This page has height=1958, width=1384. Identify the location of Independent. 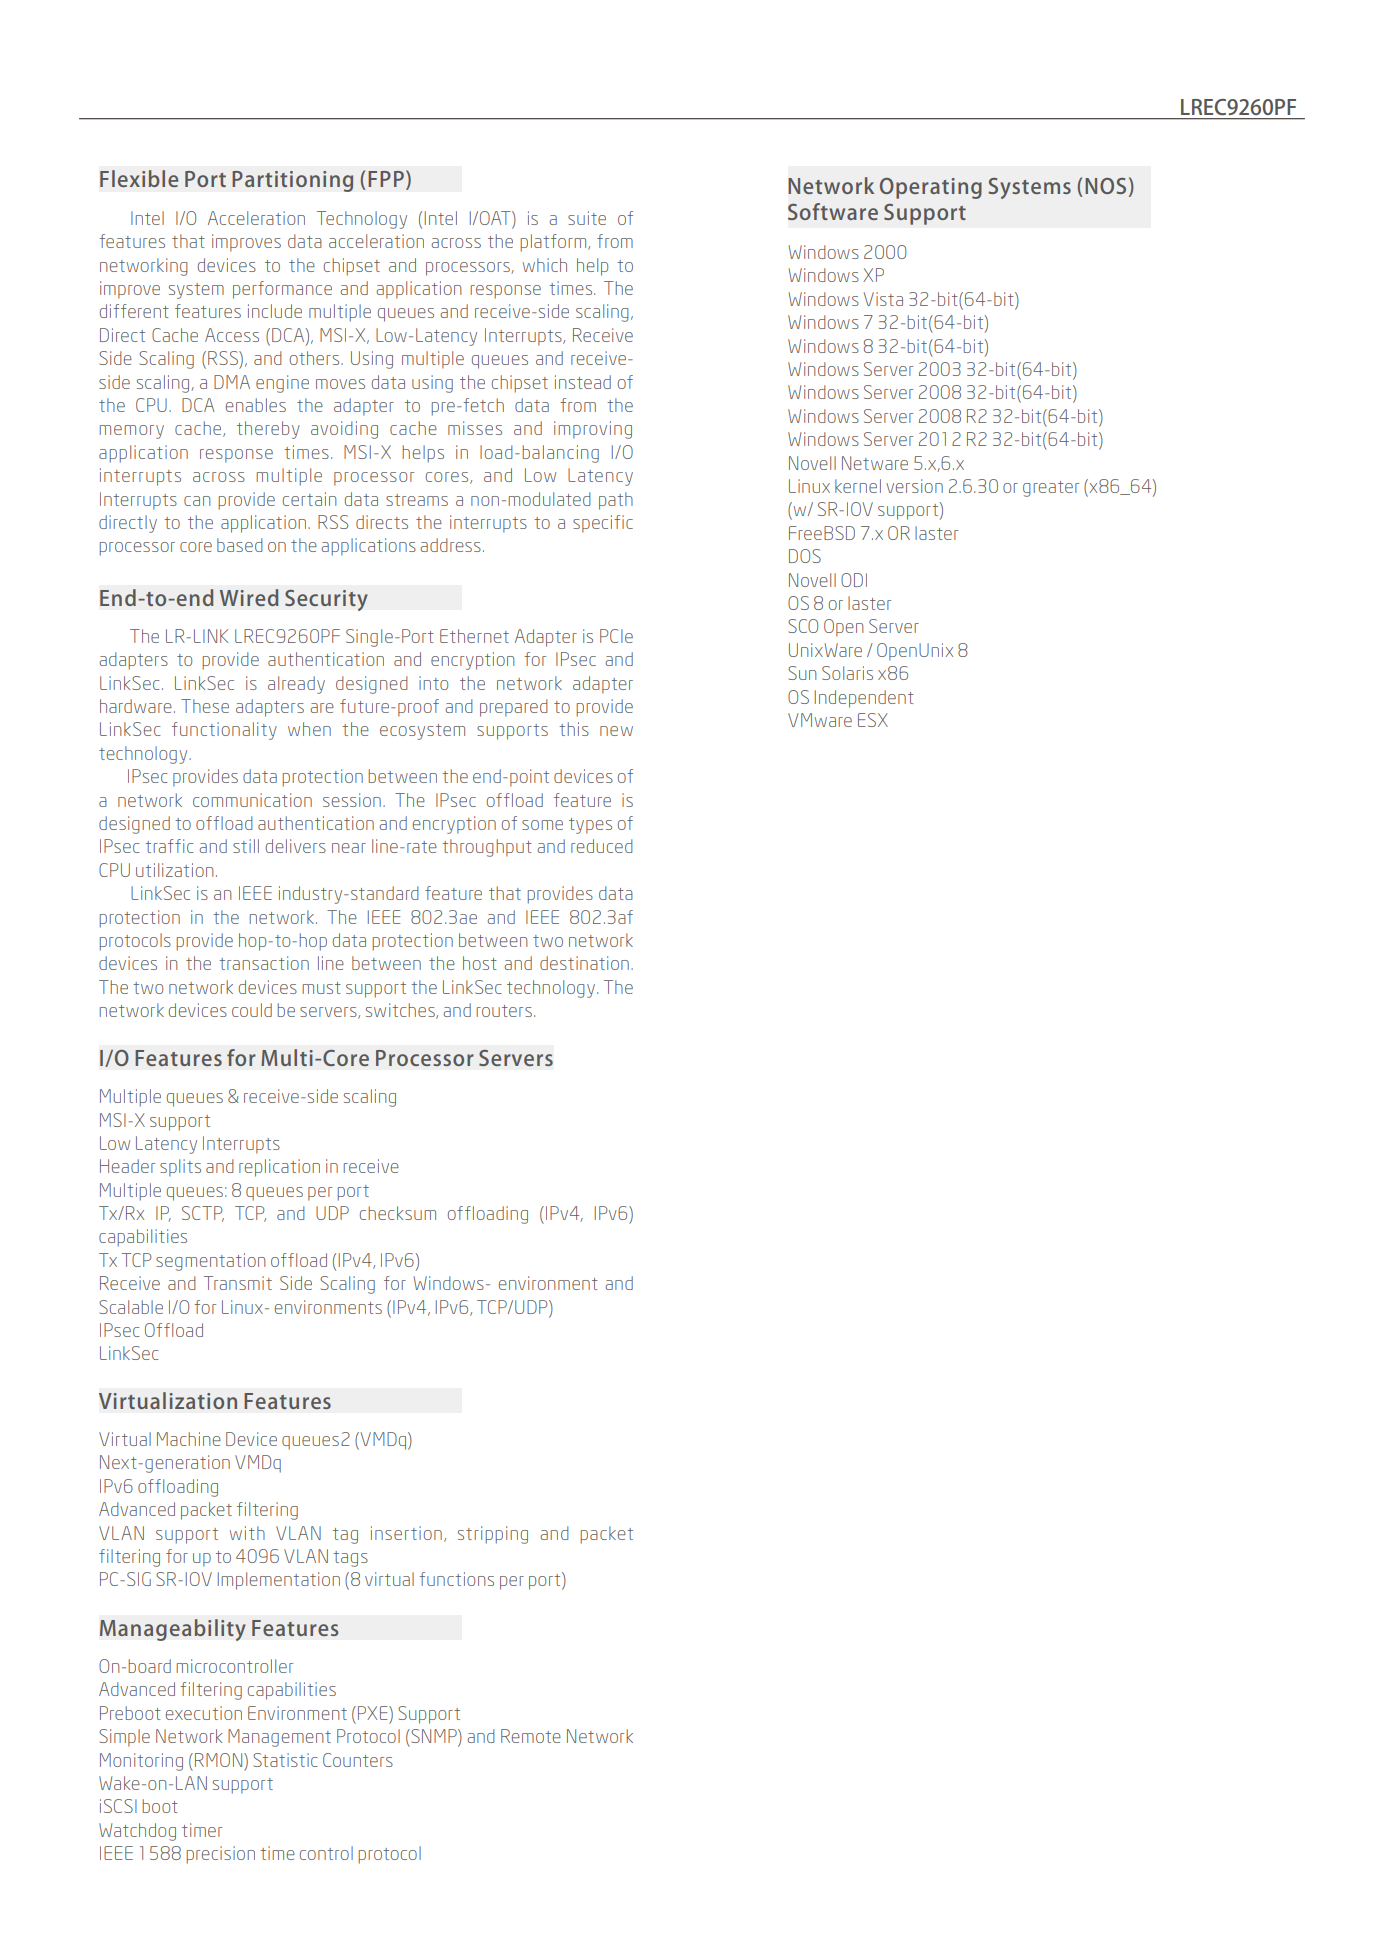
(864, 699).
